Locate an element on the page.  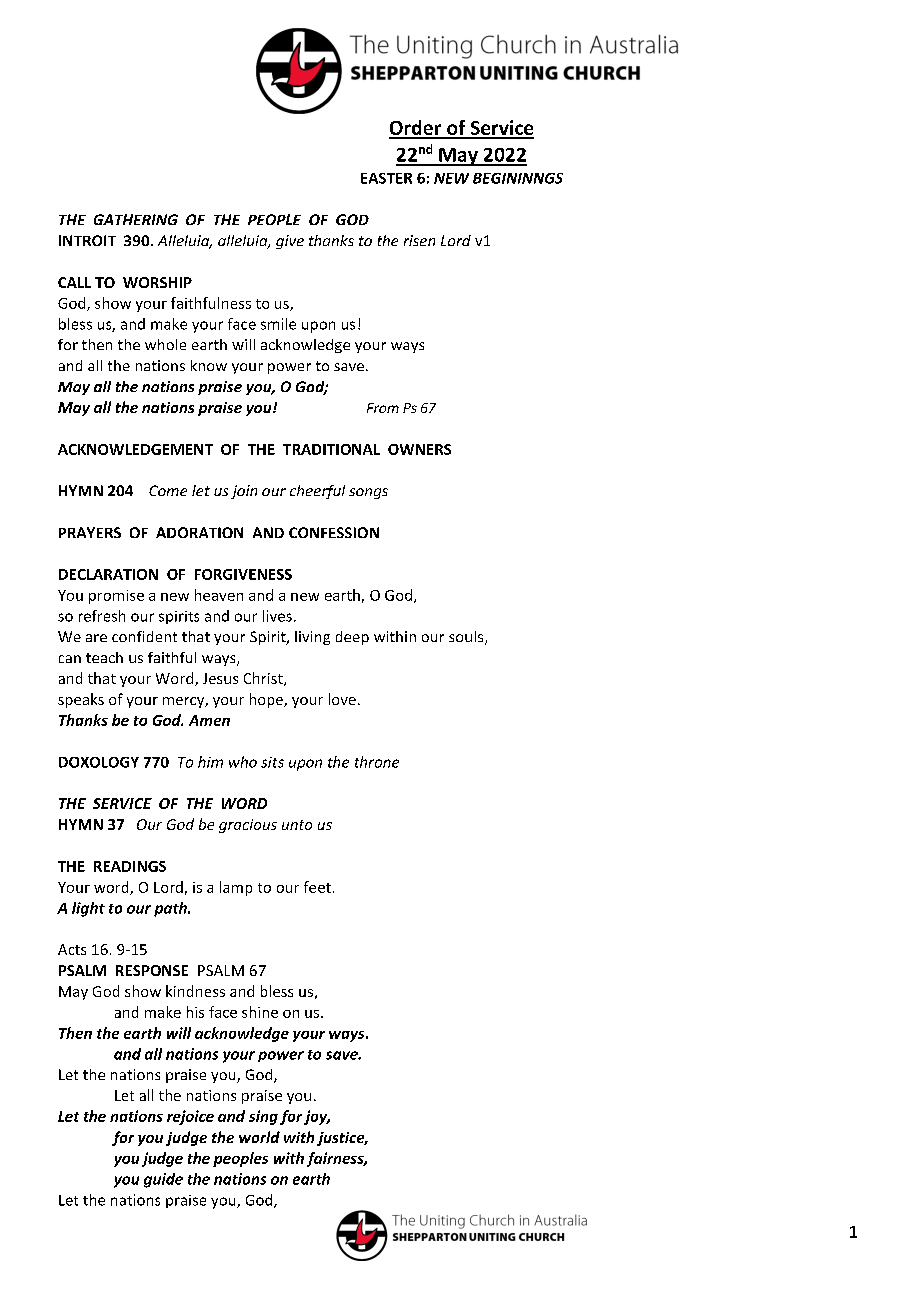
smile is located at coordinates (278, 324).
